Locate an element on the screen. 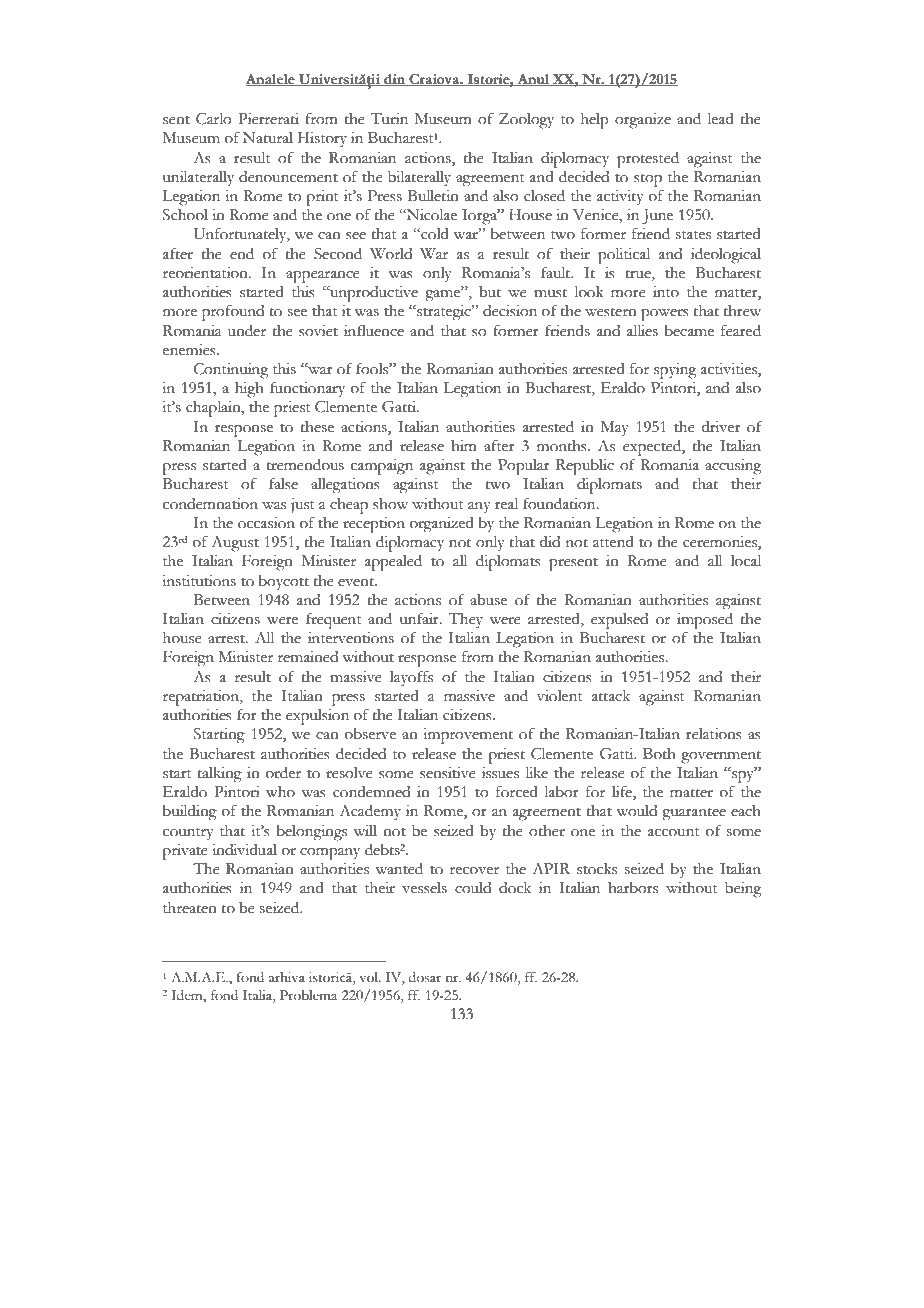  Both is located at coordinates (659, 754).
